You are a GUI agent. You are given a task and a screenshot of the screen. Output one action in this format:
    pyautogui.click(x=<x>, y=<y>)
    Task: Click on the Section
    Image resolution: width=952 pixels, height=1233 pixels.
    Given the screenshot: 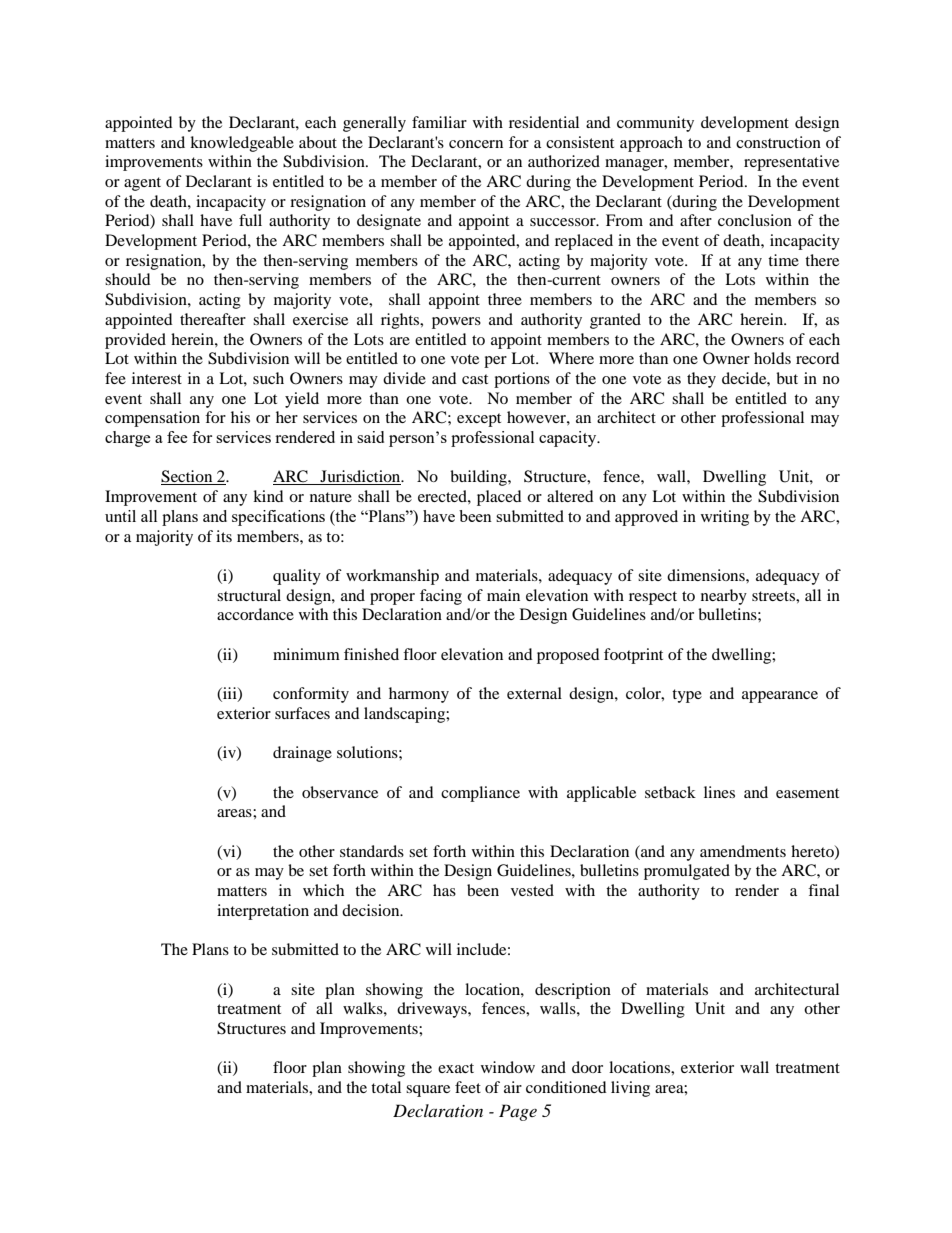 What is the action you would take?
    pyautogui.click(x=188, y=477)
